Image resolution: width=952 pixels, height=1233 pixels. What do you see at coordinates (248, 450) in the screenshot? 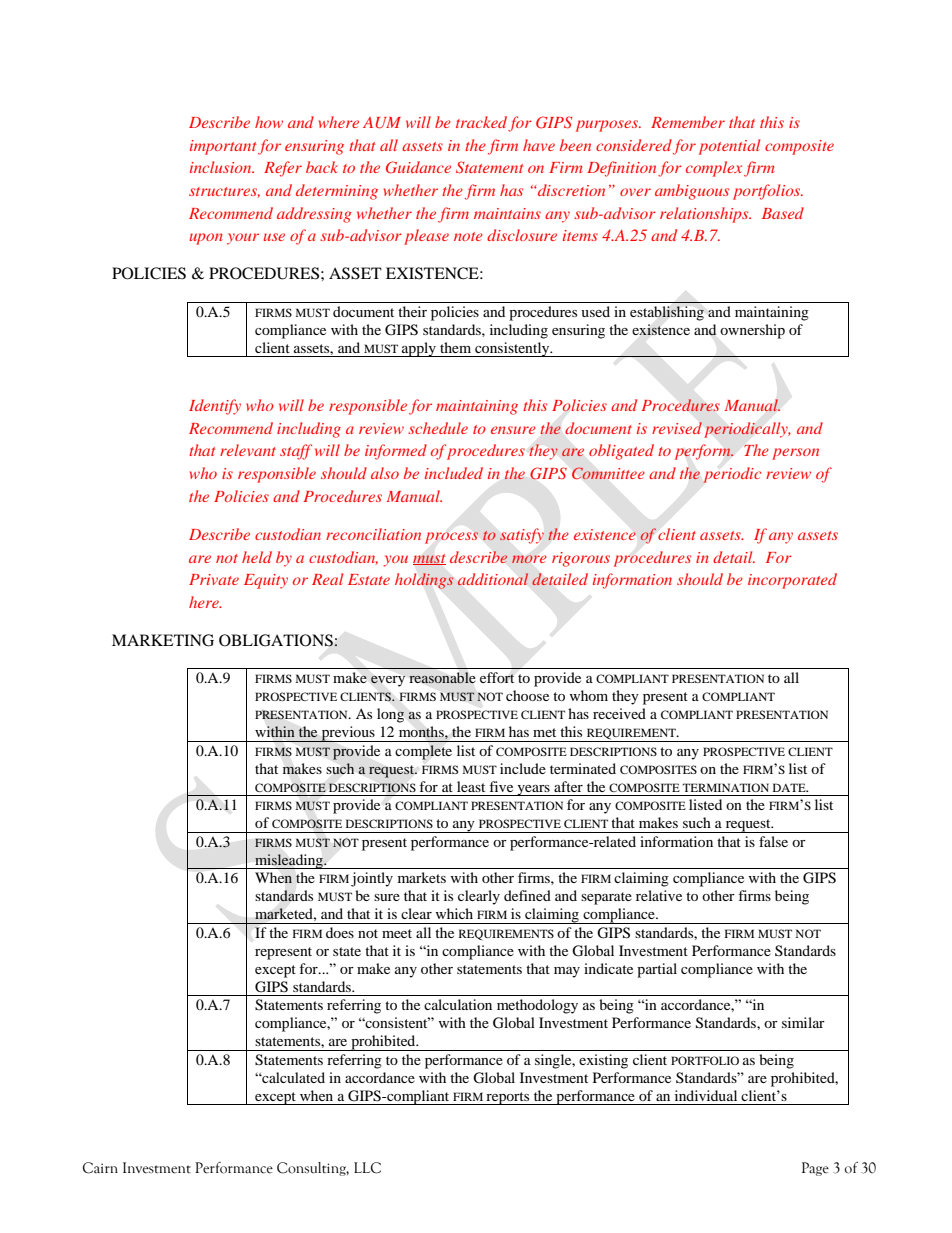
I see `relevant` at bounding box center [248, 450].
